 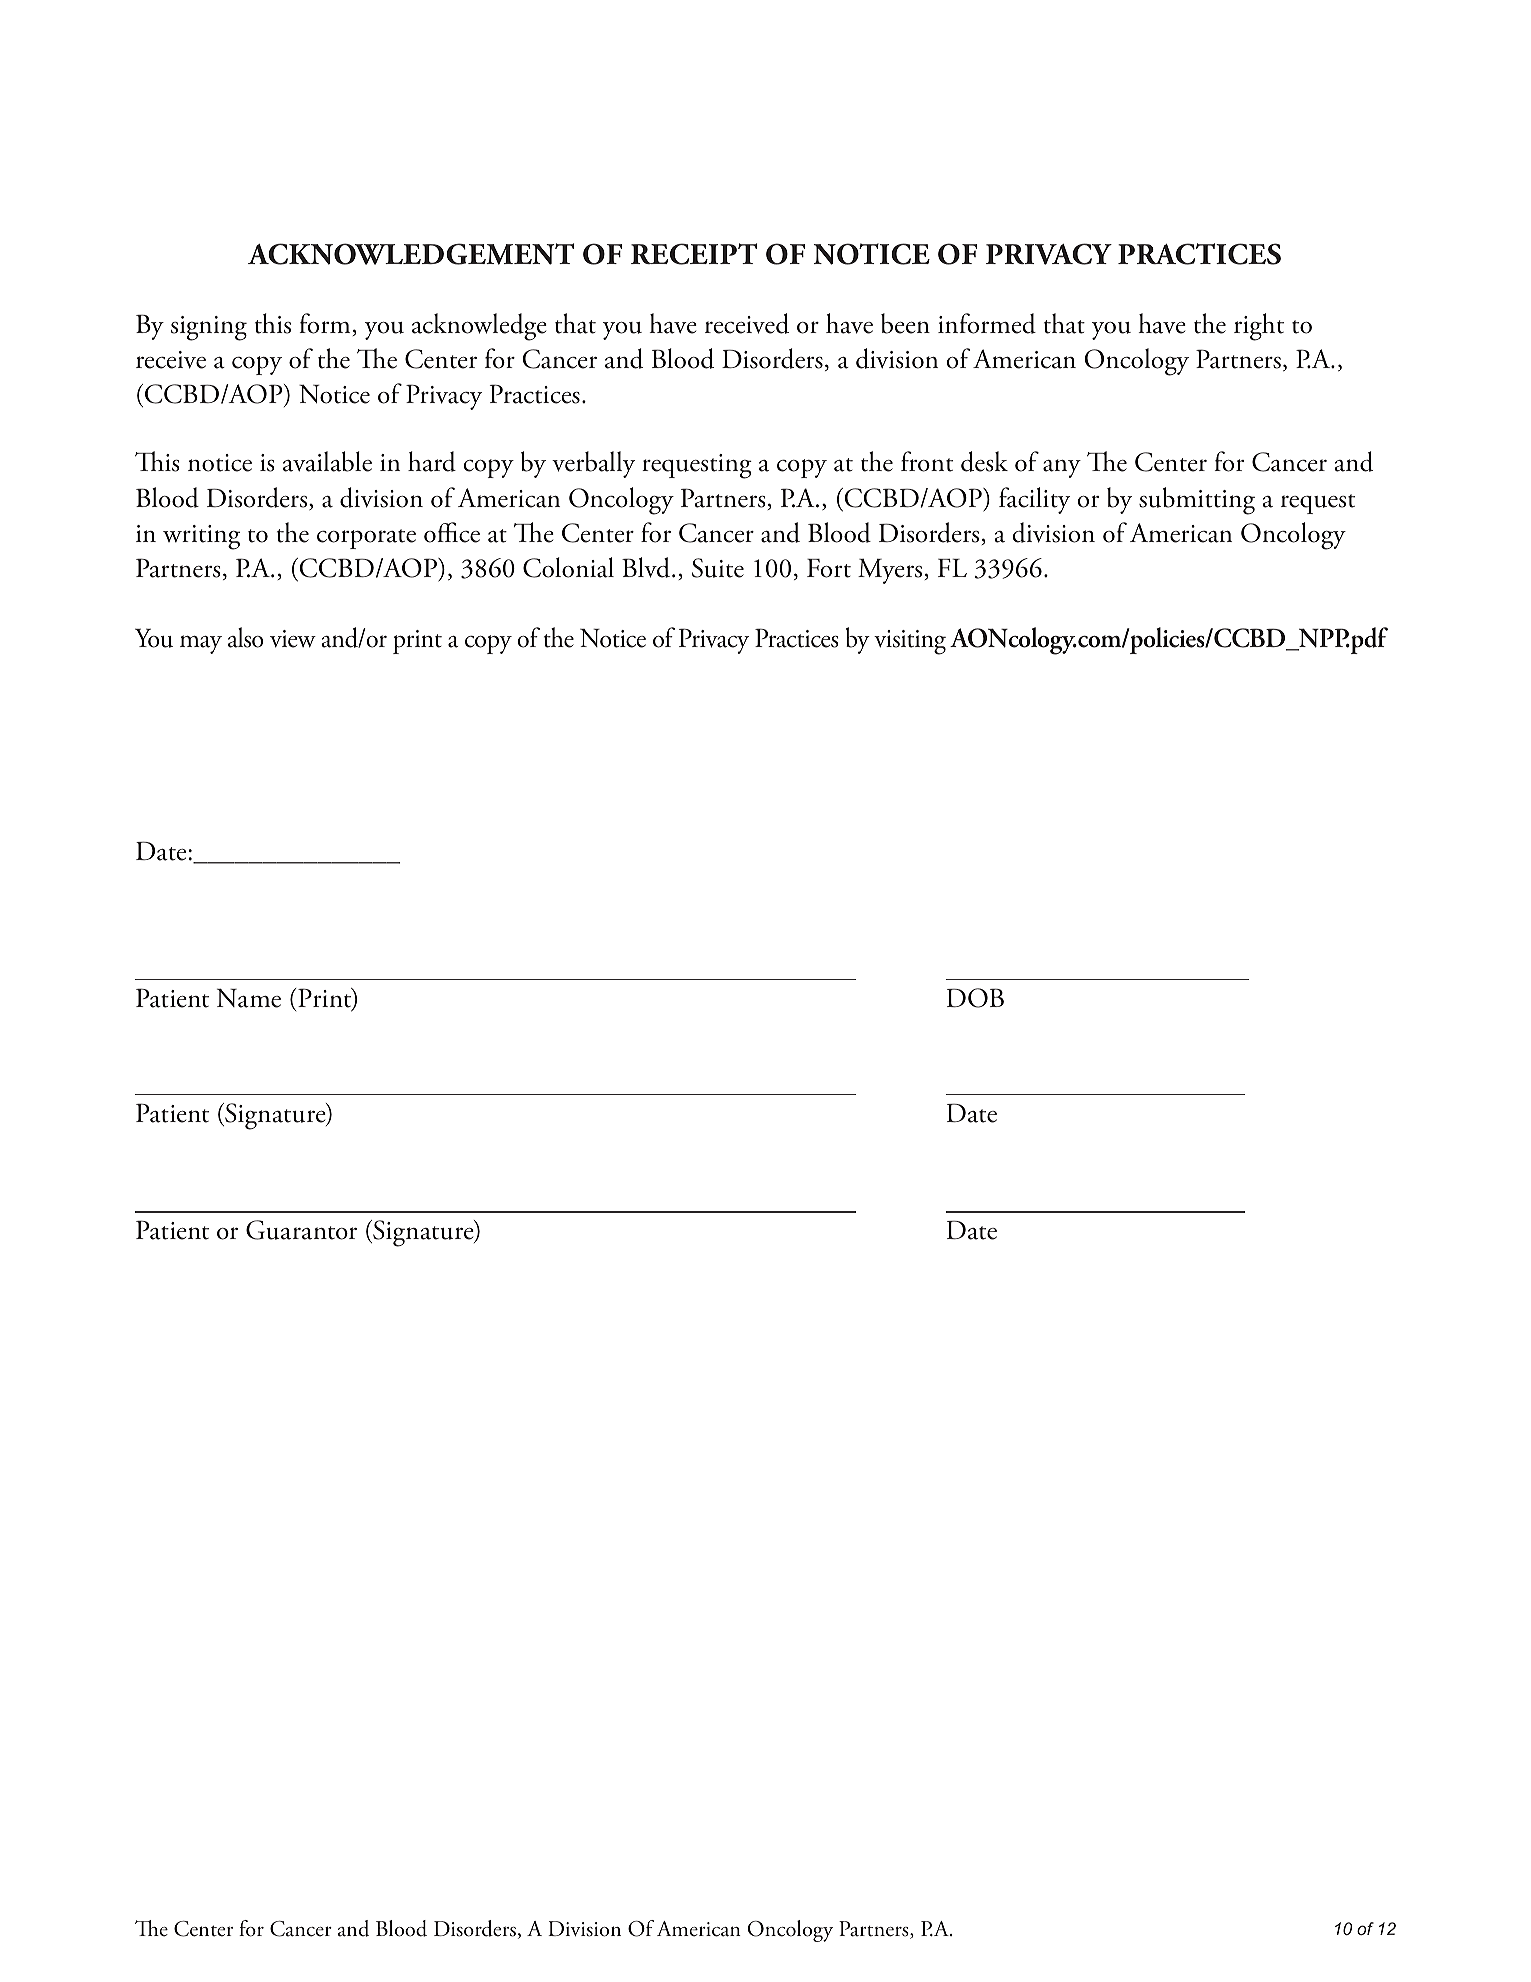 I want to click on RECEIPT, so click(x=694, y=254).
